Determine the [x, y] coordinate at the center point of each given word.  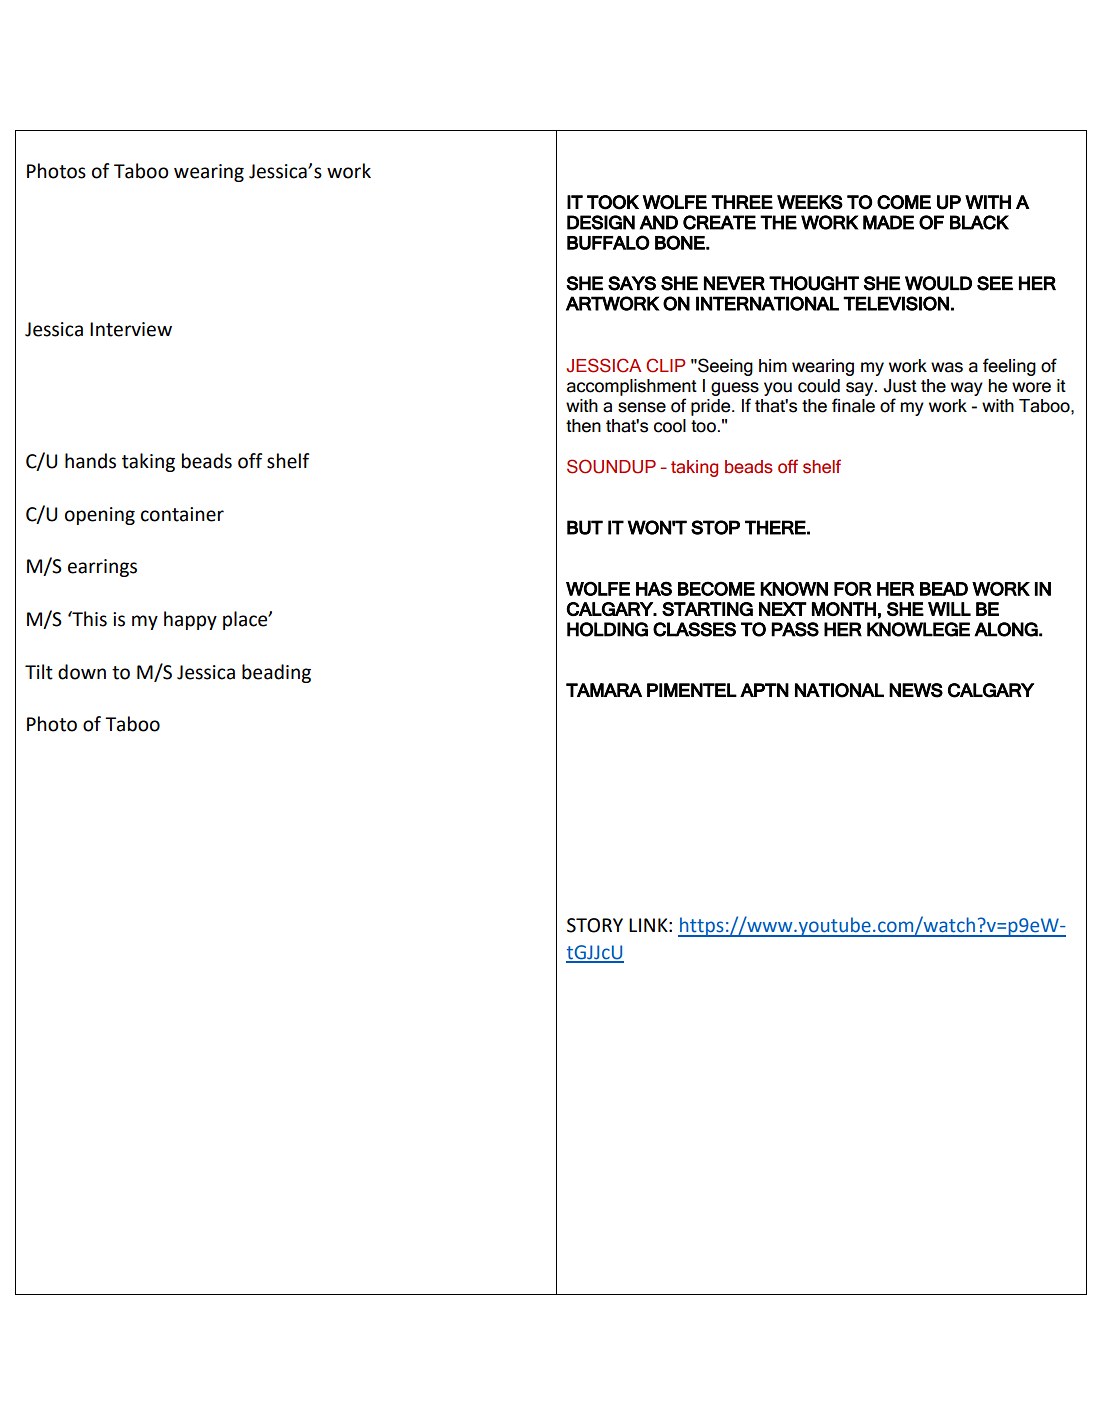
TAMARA [604, 690]
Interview [131, 329]
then [583, 426]
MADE [888, 222]
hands [90, 461]
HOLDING [607, 629]
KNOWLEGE [918, 629]
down [82, 672]
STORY [595, 925]
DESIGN [601, 222]
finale [853, 405]
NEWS [916, 690]
